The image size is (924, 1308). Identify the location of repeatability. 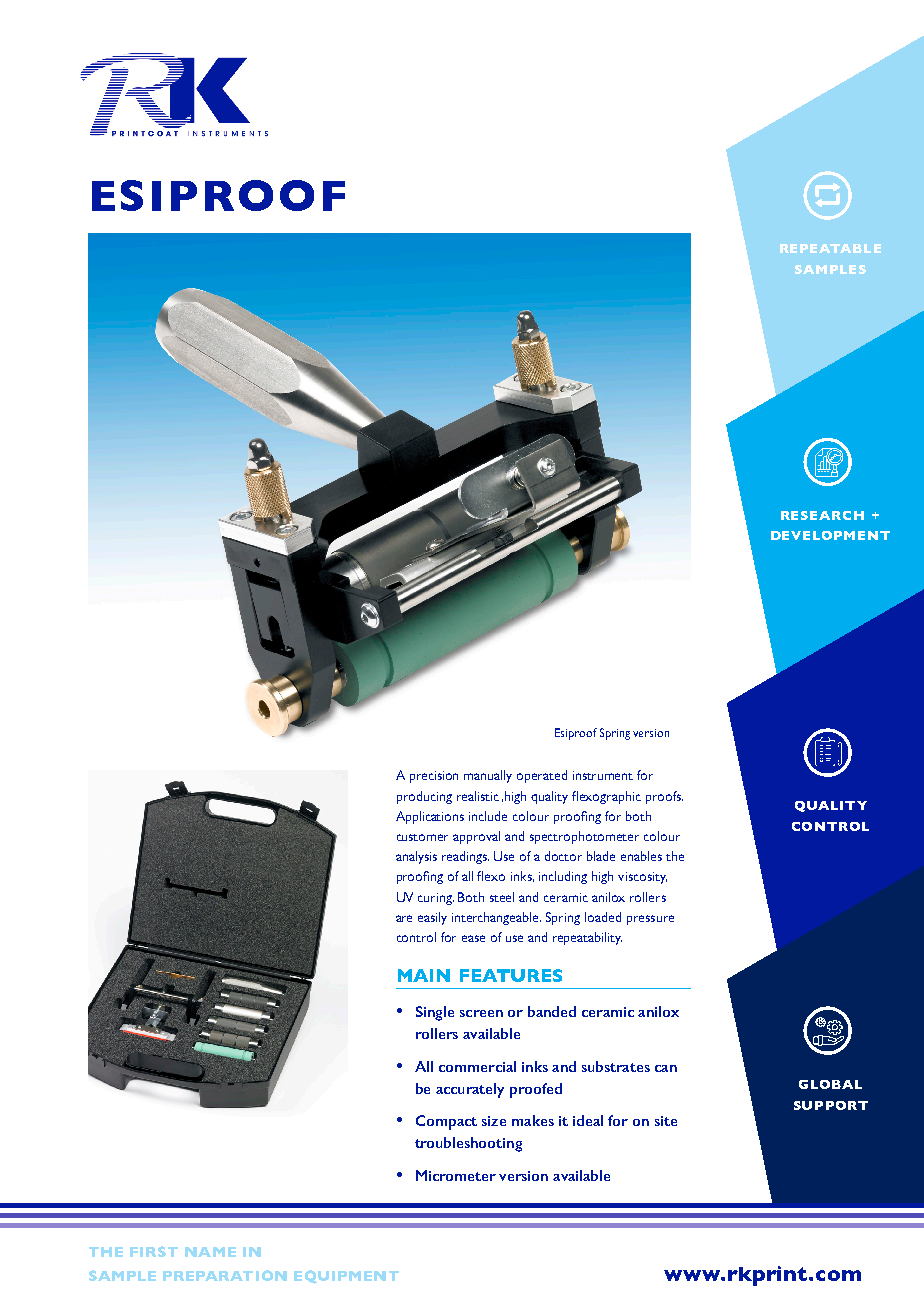
(587, 938).
